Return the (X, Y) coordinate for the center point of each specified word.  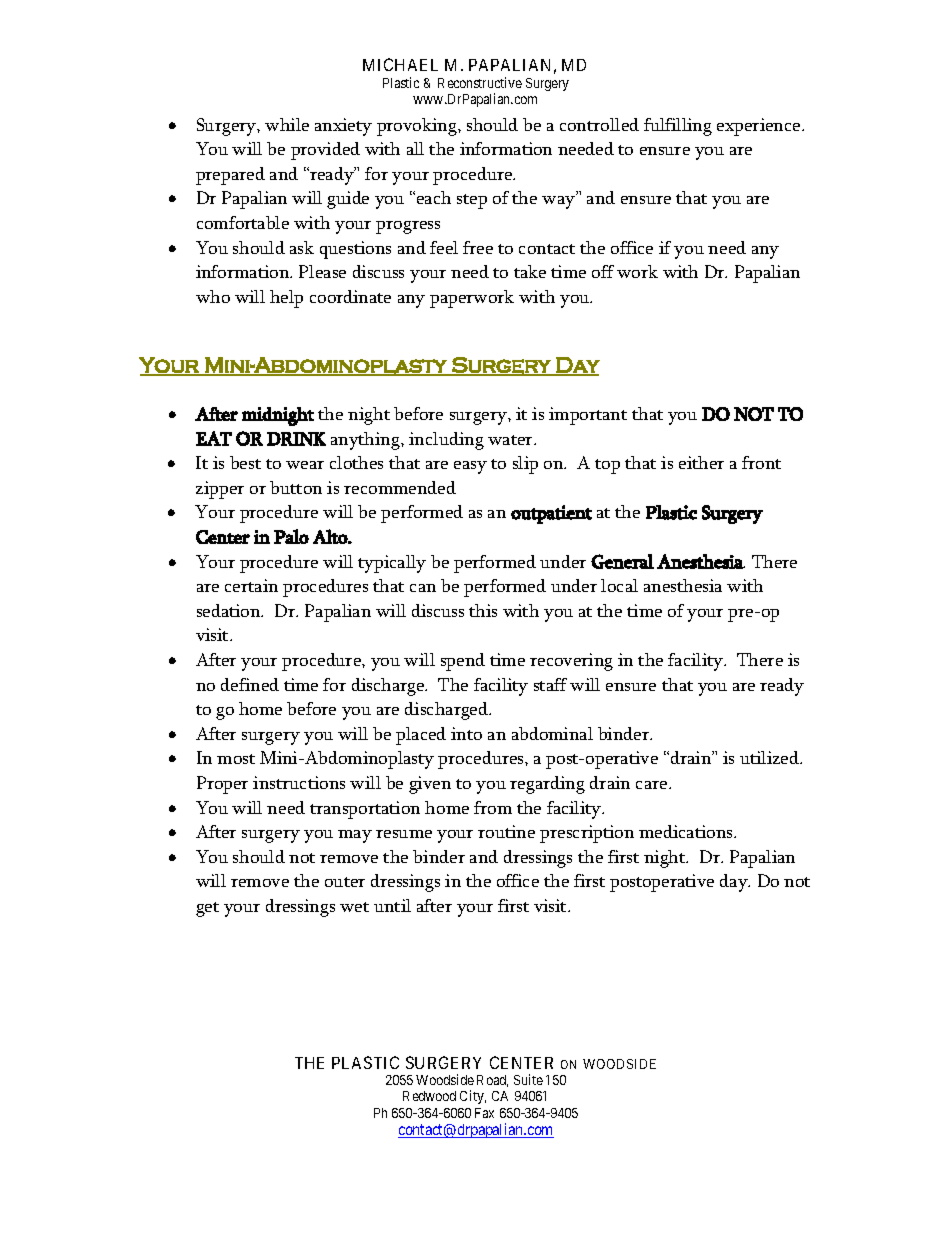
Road (492, 1081)
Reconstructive (480, 82)
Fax (484, 1113)
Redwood (429, 1096)
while (287, 124)
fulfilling (678, 127)
